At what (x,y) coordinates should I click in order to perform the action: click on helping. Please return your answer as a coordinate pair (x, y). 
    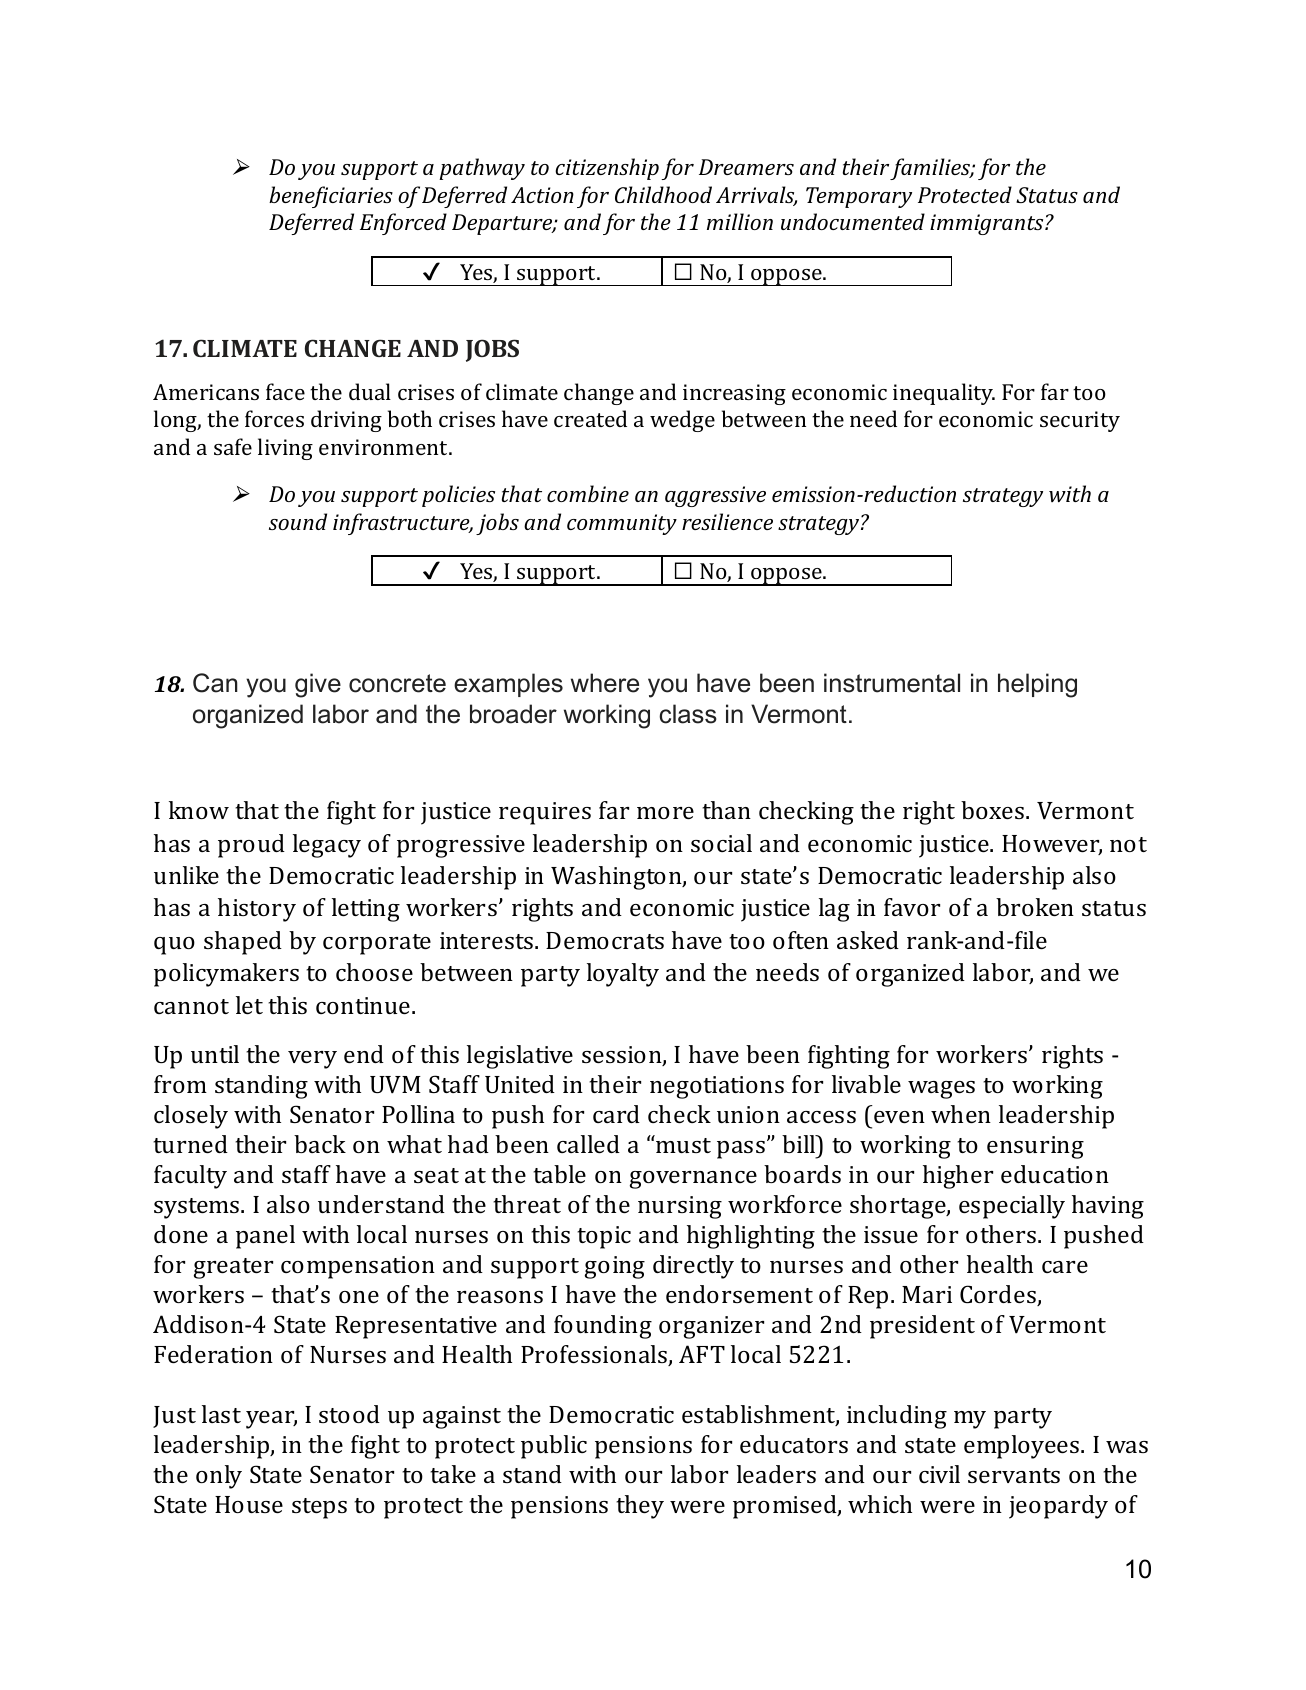
    Looking at the image, I should click on (1037, 685).
